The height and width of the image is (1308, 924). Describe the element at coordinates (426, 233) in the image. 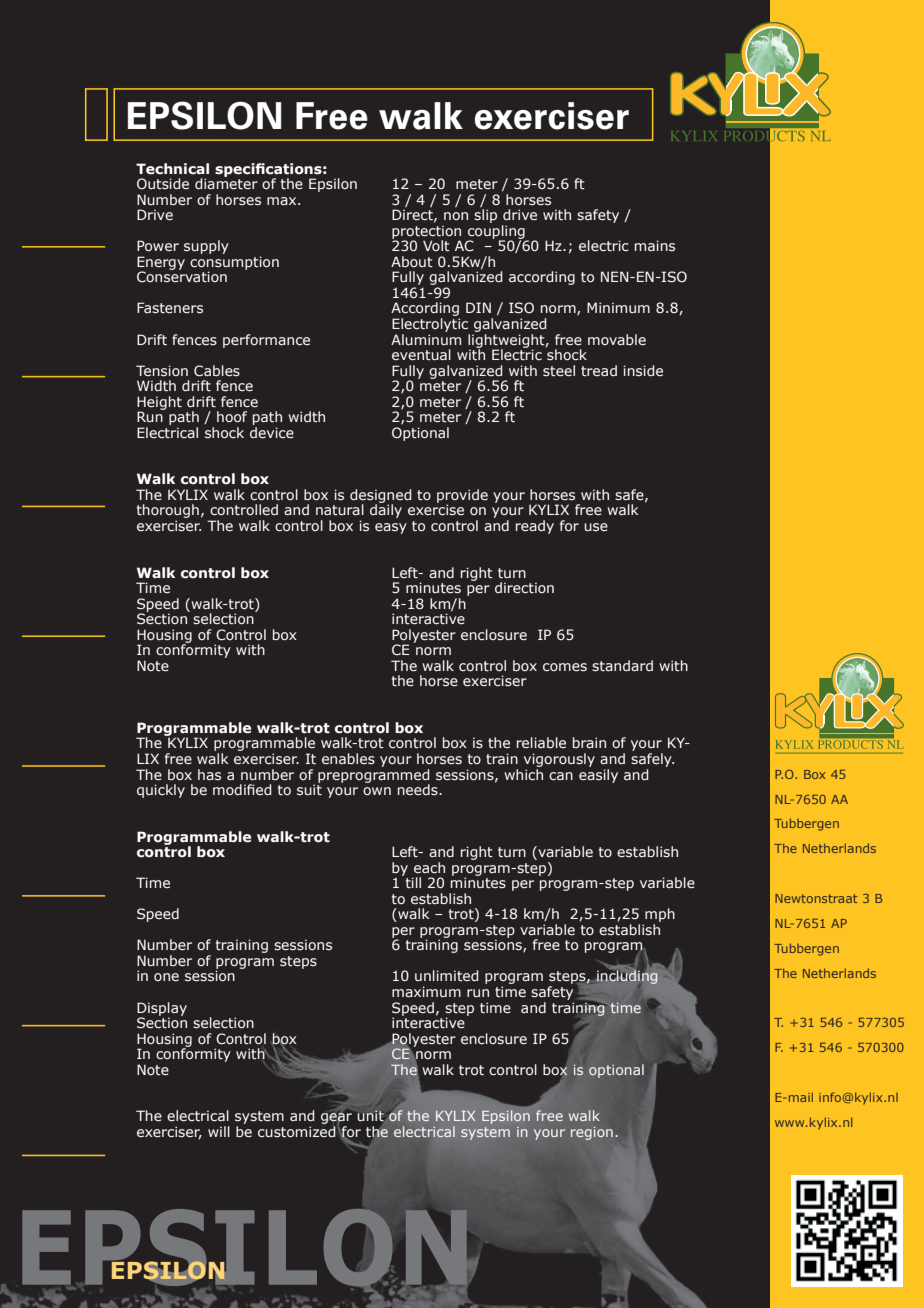

I see `protection` at that location.
